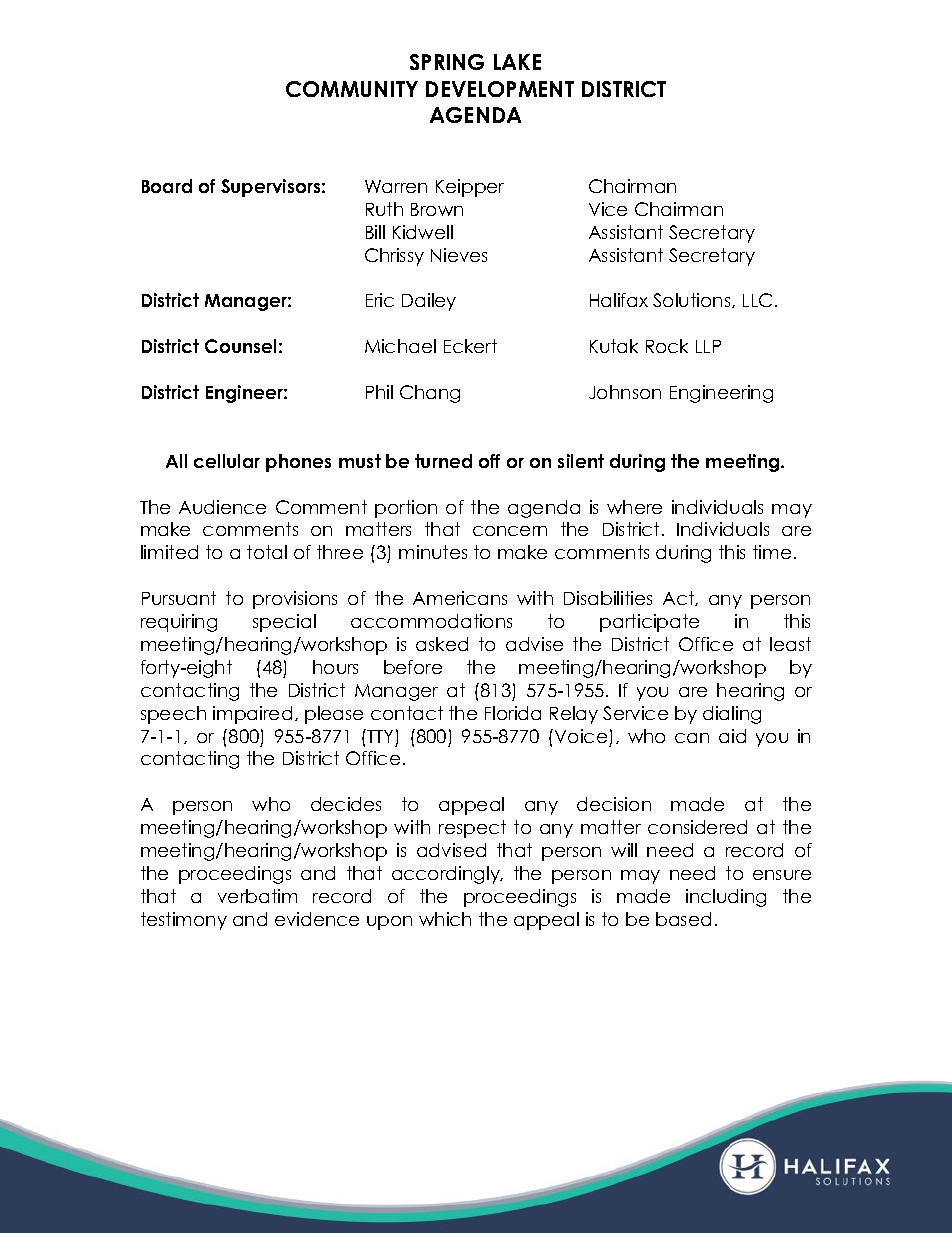  Describe the element at coordinates (257, 896) in the screenshot. I see `verbatim` at that location.
